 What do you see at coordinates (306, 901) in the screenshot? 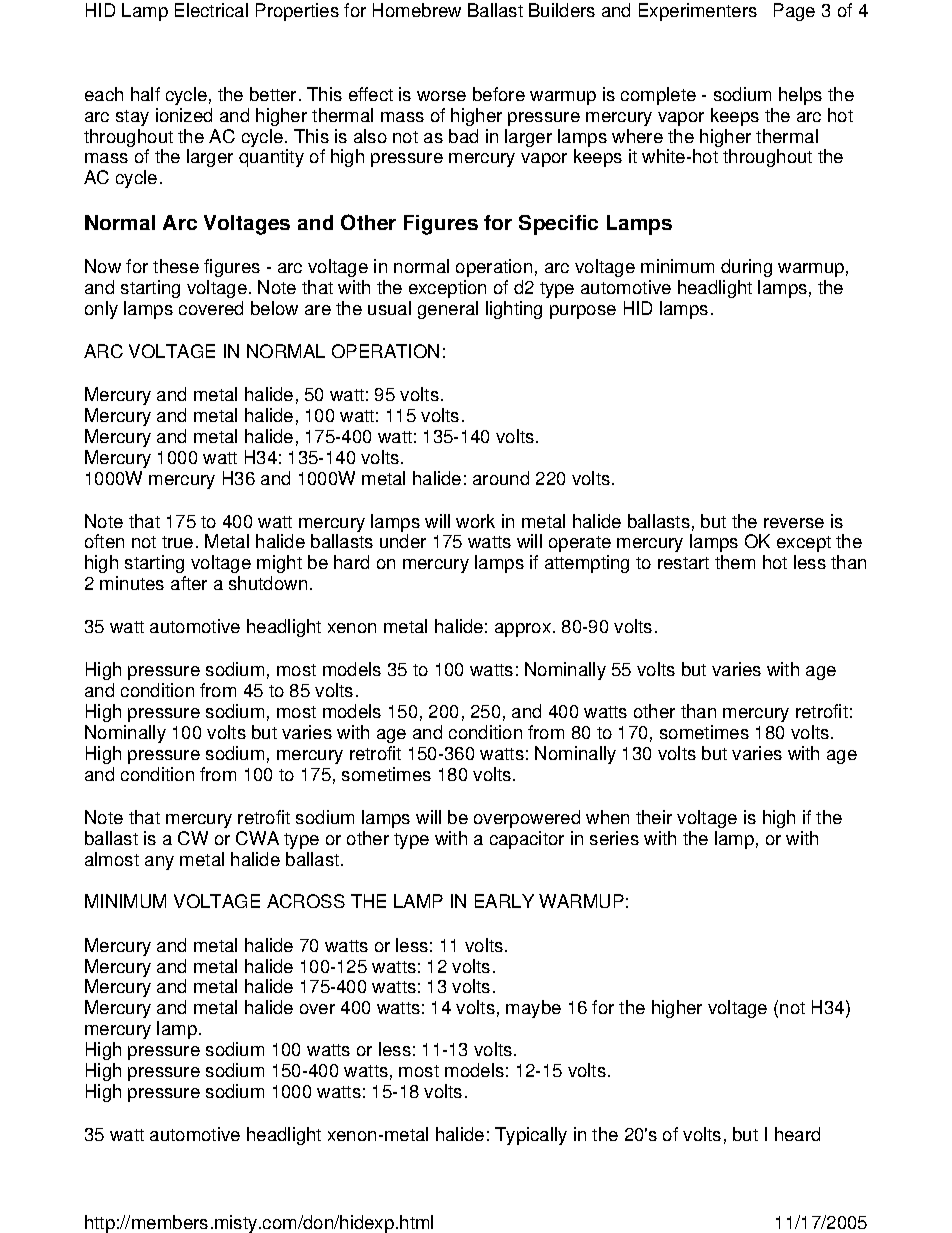
I see `ACROSS` at bounding box center [306, 901].
